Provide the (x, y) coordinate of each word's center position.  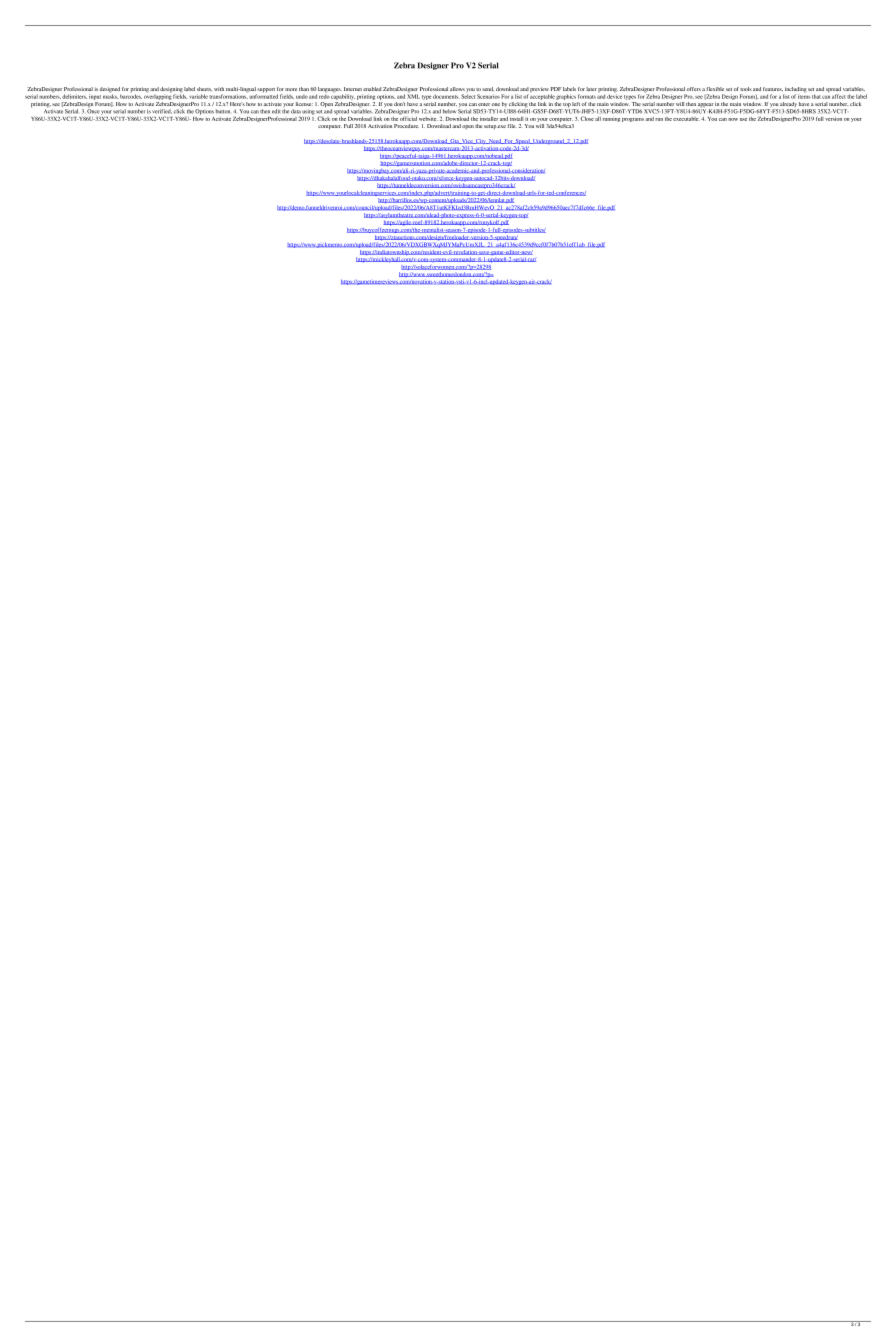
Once (93, 111)
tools (746, 89)
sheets (204, 89)
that (816, 96)
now (733, 119)
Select (468, 96)
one (496, 104)
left (576, 104)
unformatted (263, 95)
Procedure (406, 126)
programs (633, 120)
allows (457, 89)
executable (686, 119)
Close (587, 118)
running (611, 120)
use (743, 119)
